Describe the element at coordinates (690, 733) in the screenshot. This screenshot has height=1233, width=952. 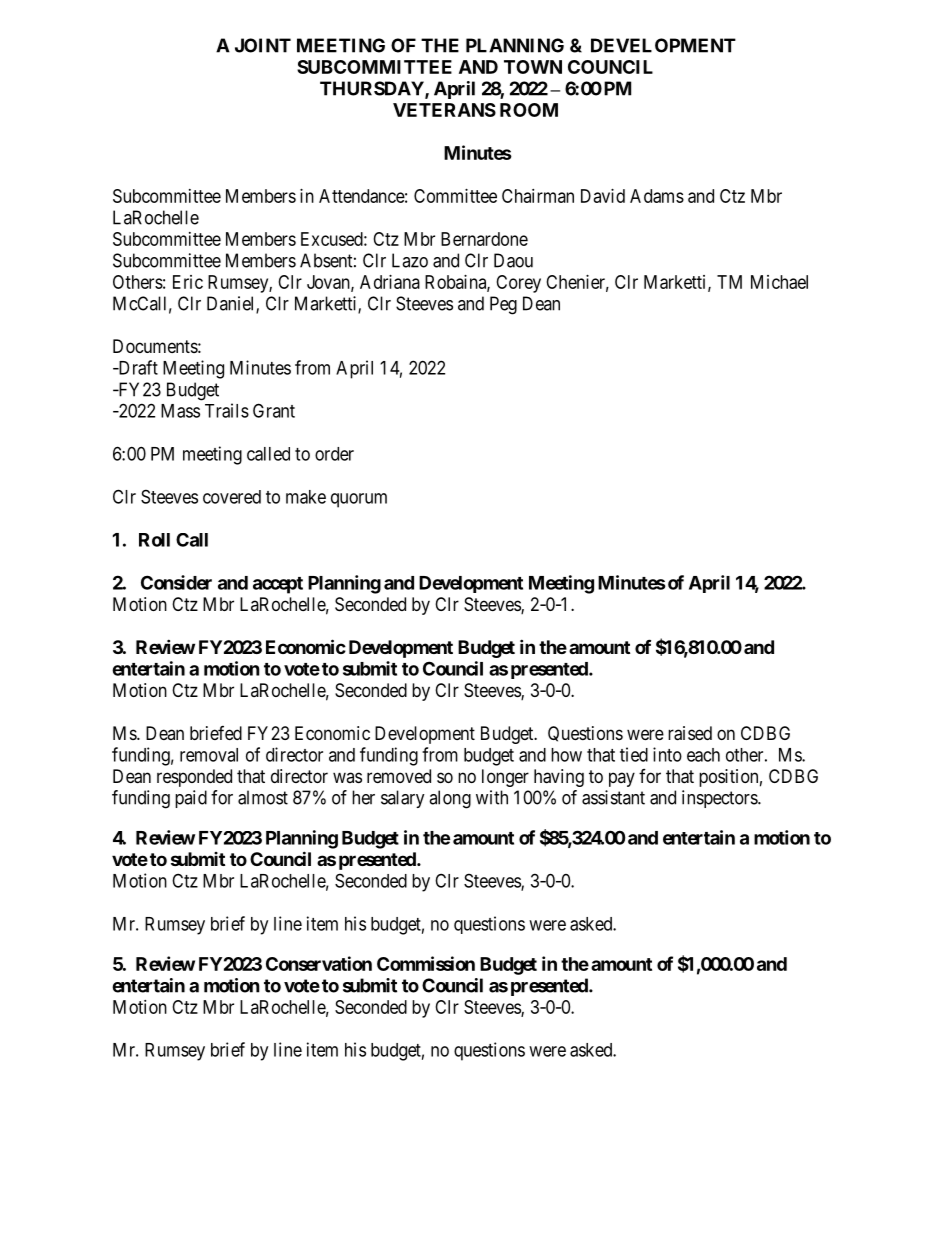
I see `raised` at that location.
